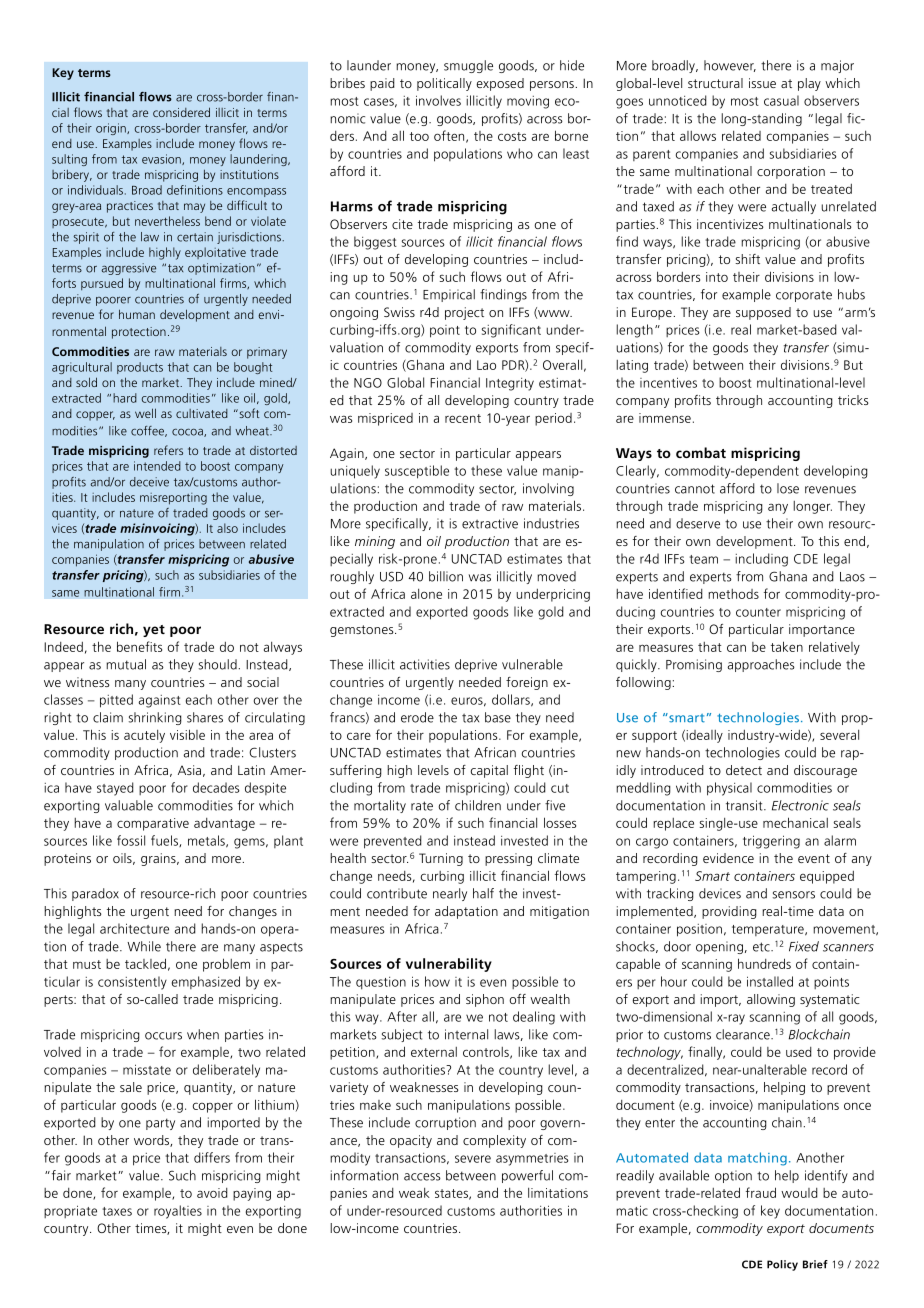  What do you see at coordinates (144, 946) in the document?
I see `While` at bounding box center [144, 946].
